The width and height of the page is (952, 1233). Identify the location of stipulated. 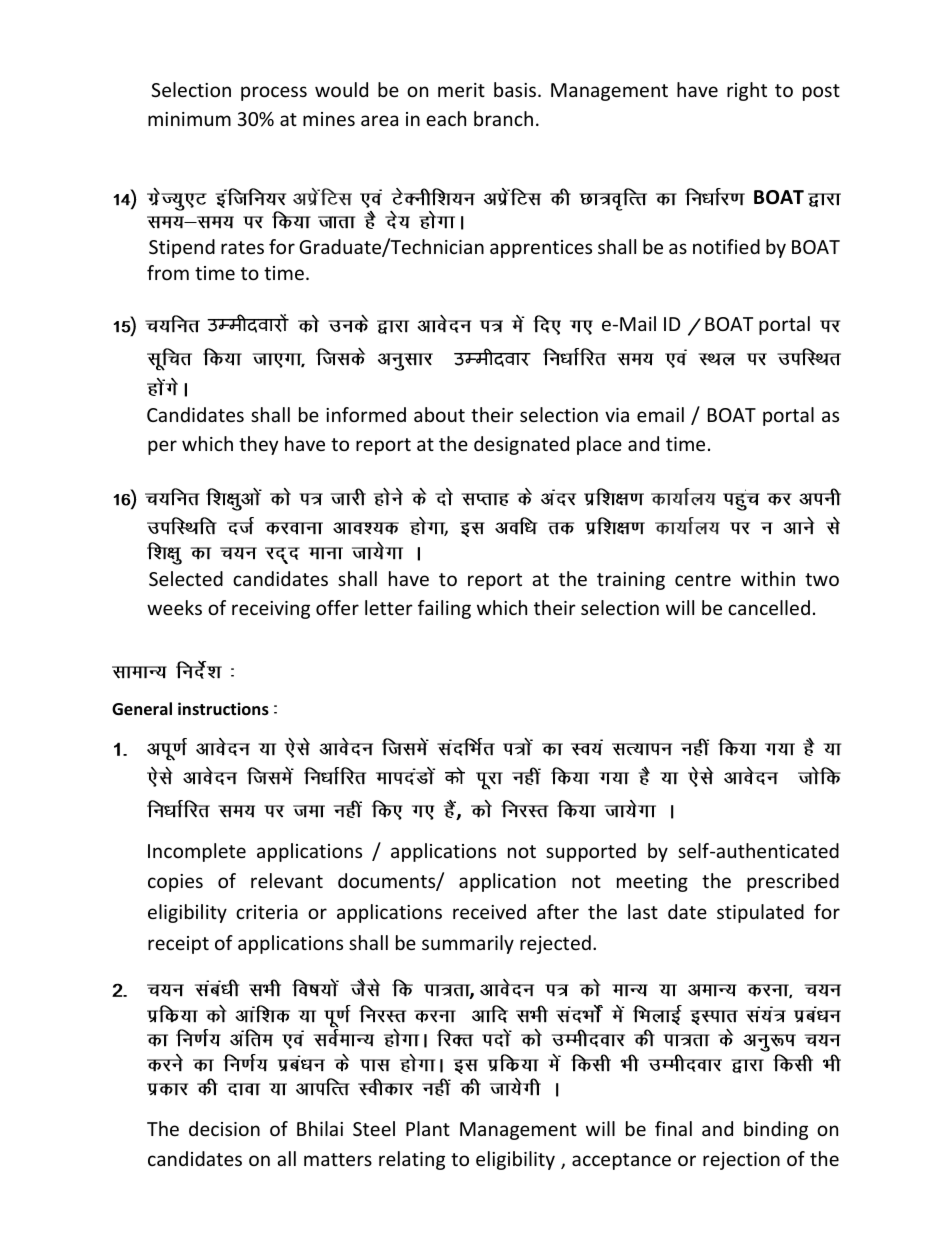
(760, 913).
